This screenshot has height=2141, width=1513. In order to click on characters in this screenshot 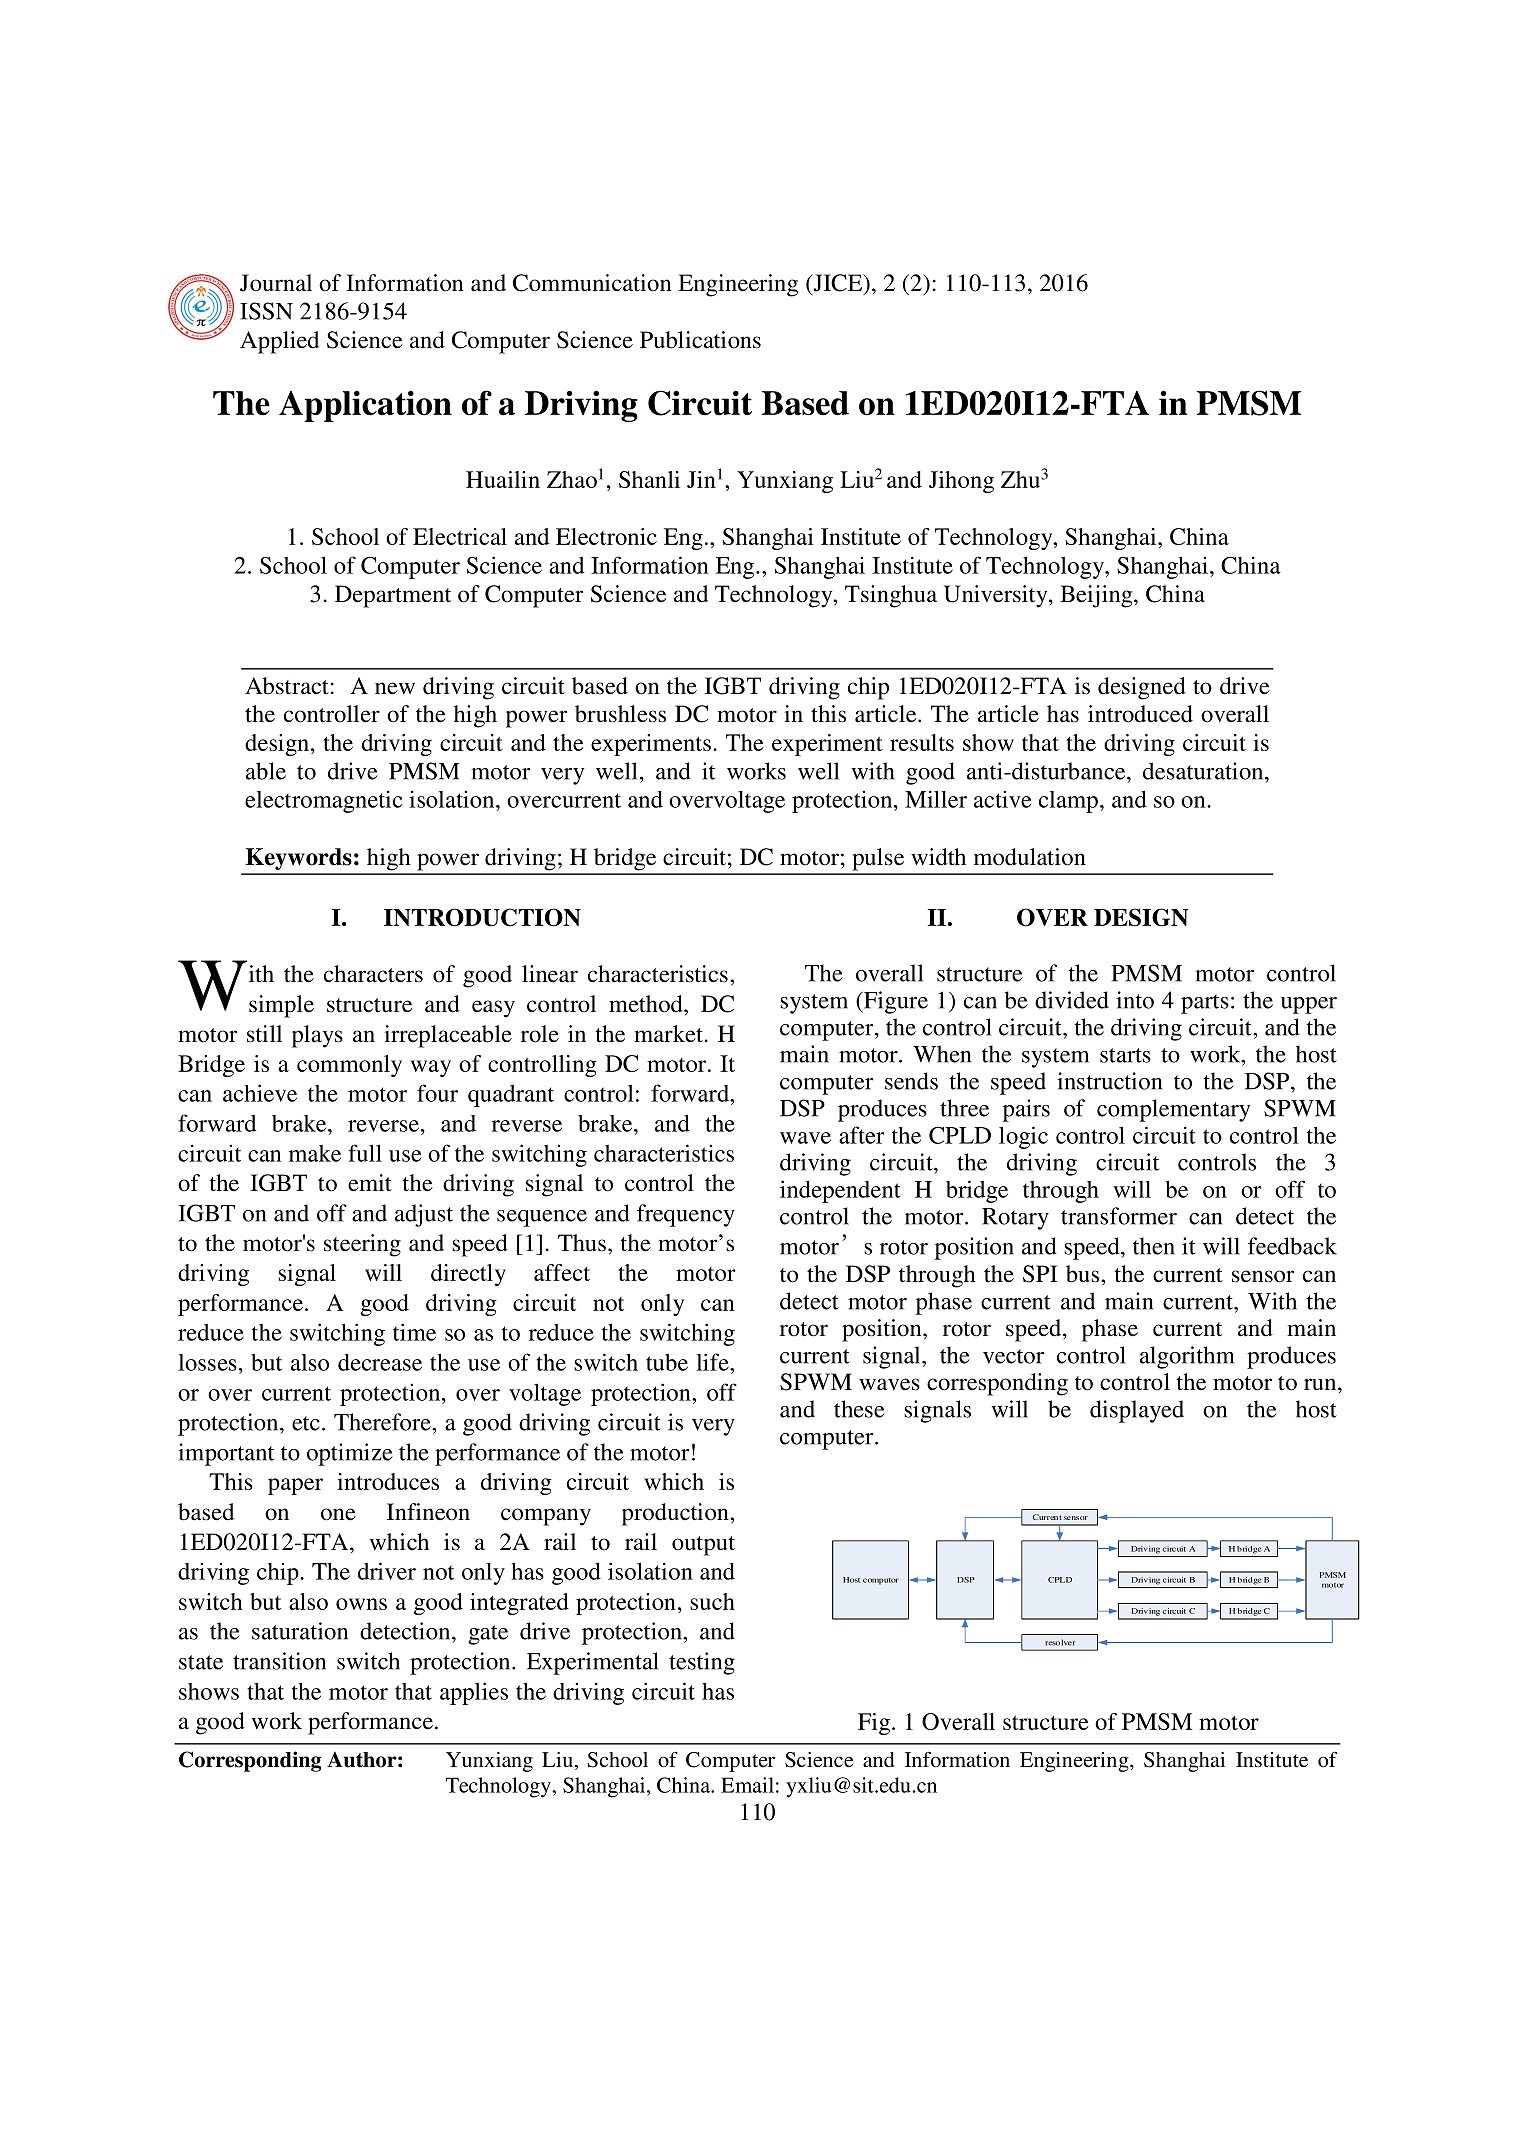, I will do `click(373, 974)`.
